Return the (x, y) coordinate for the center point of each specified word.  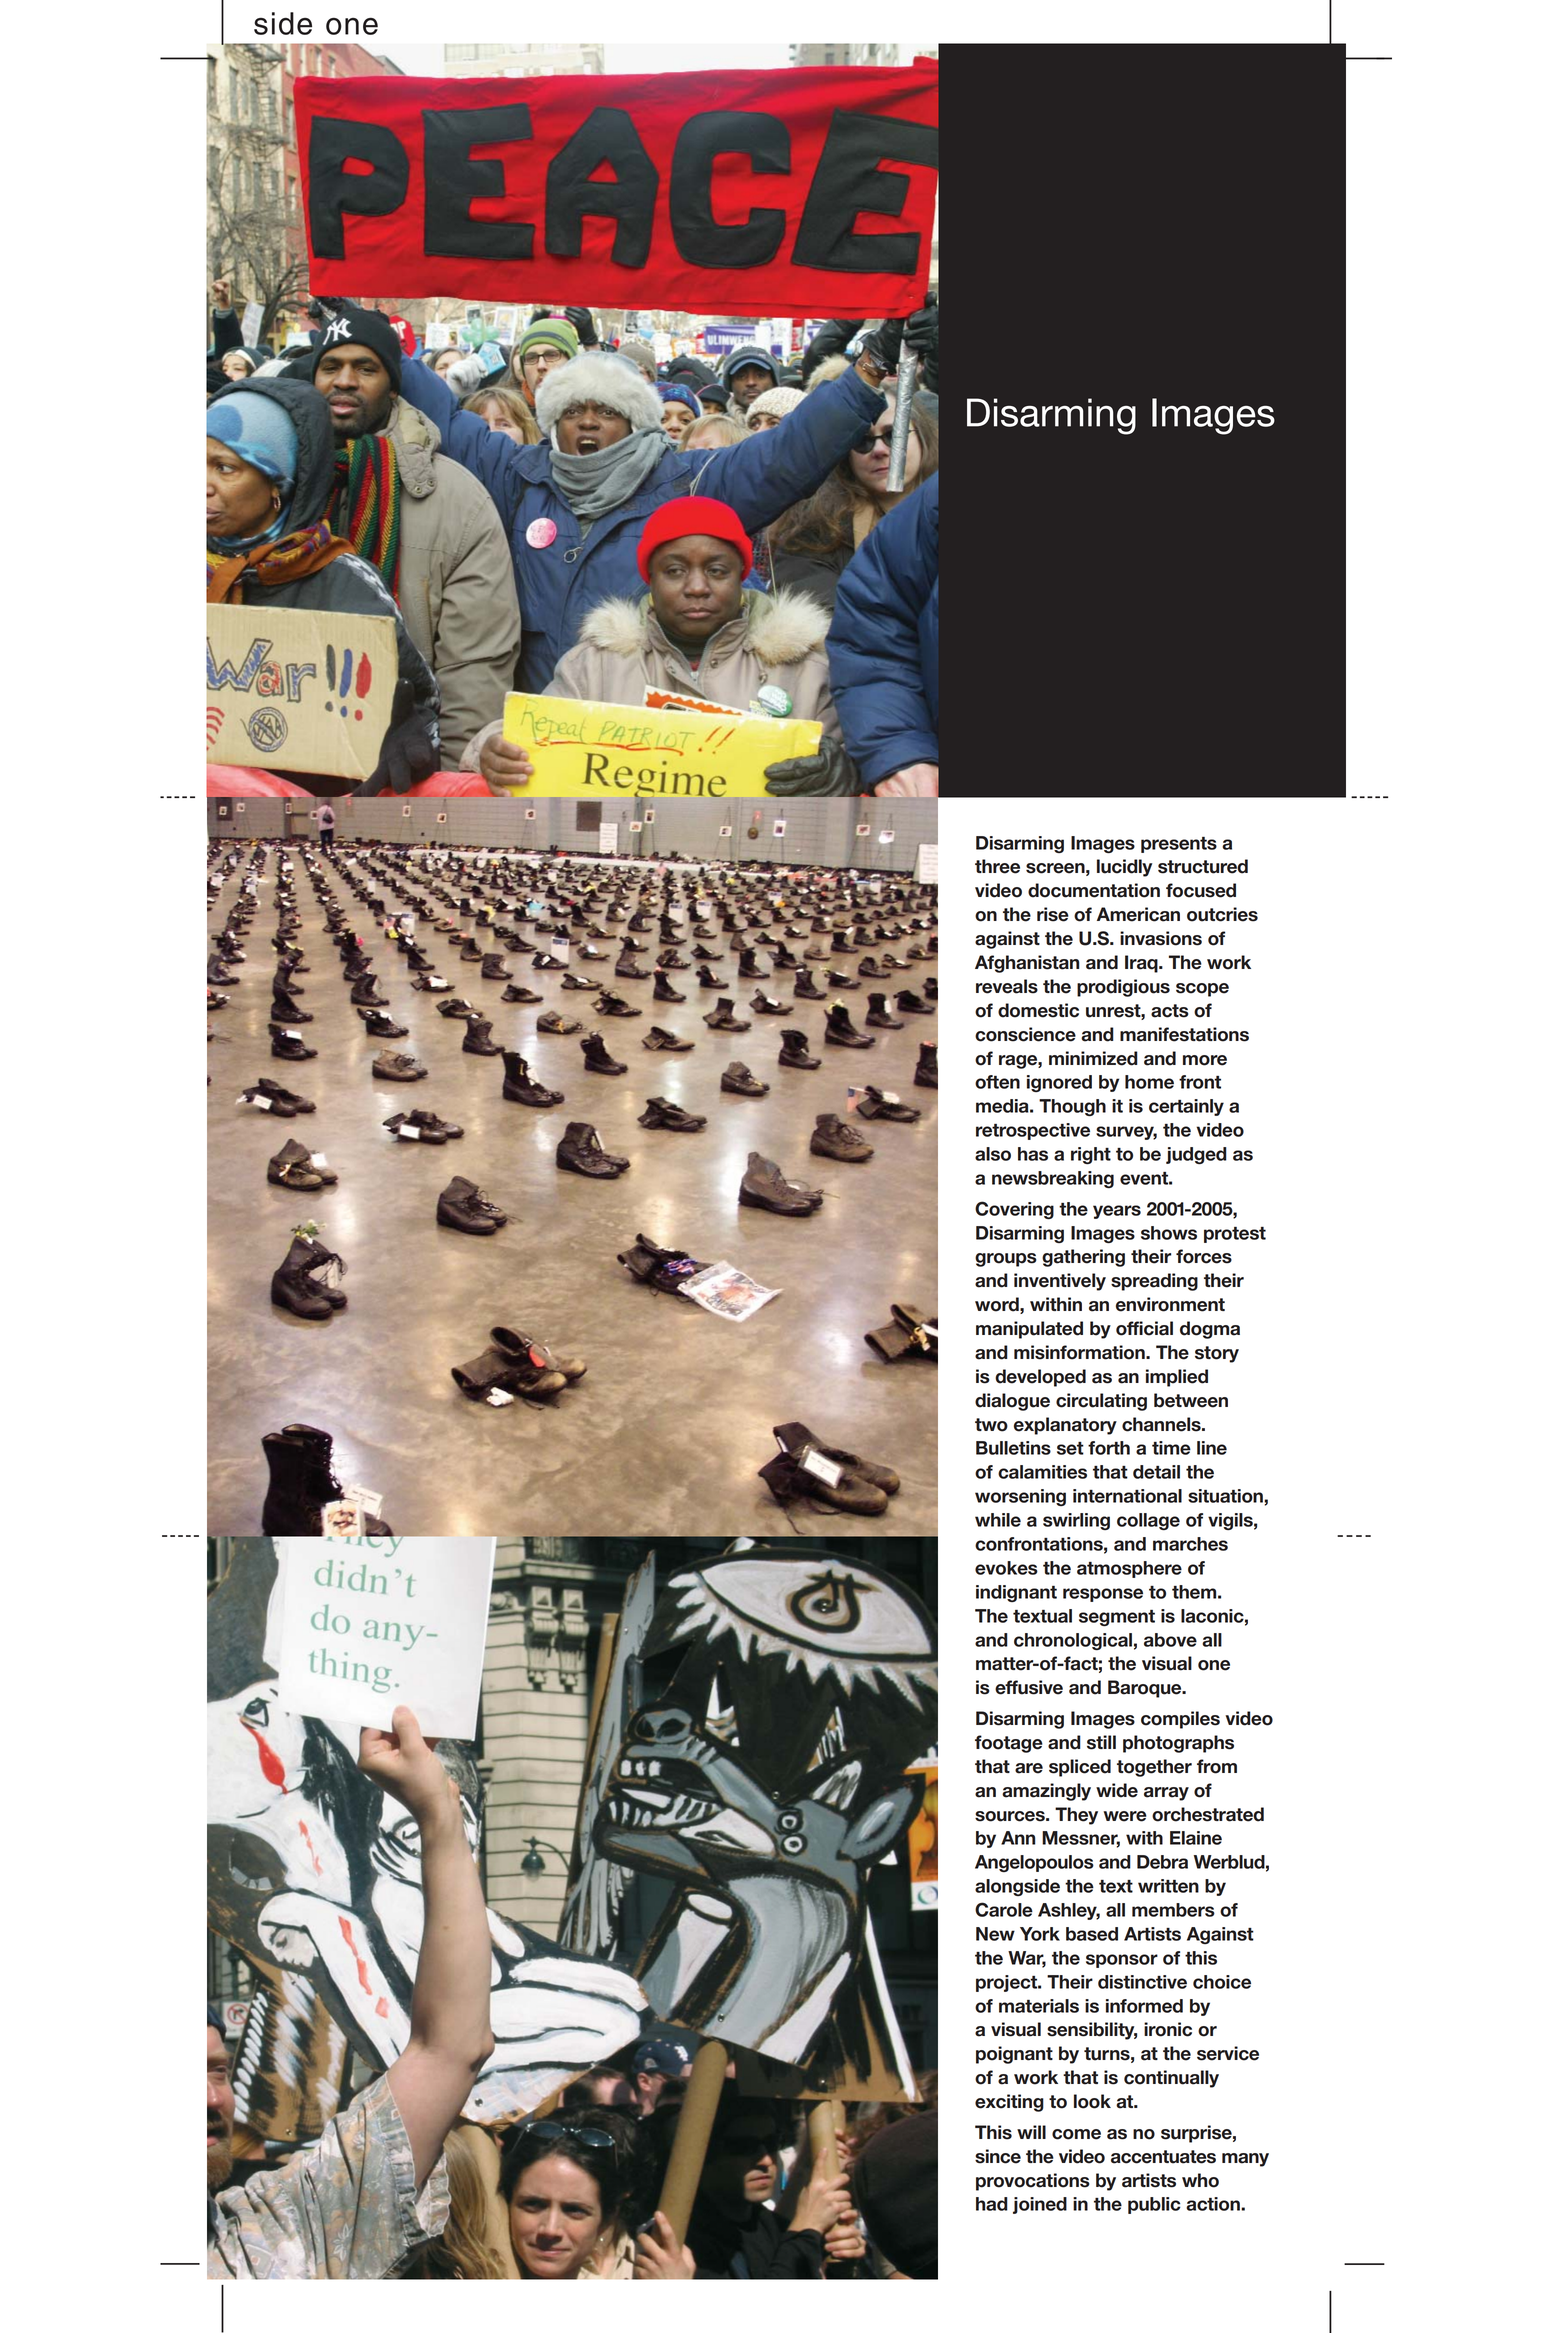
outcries (1222, 914)
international (1127, 1496)
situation (1226, 1496)
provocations (1033, 2182)
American (1138, 914)
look (1092, 2101)
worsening (1020, 1497)
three (997, 866)
